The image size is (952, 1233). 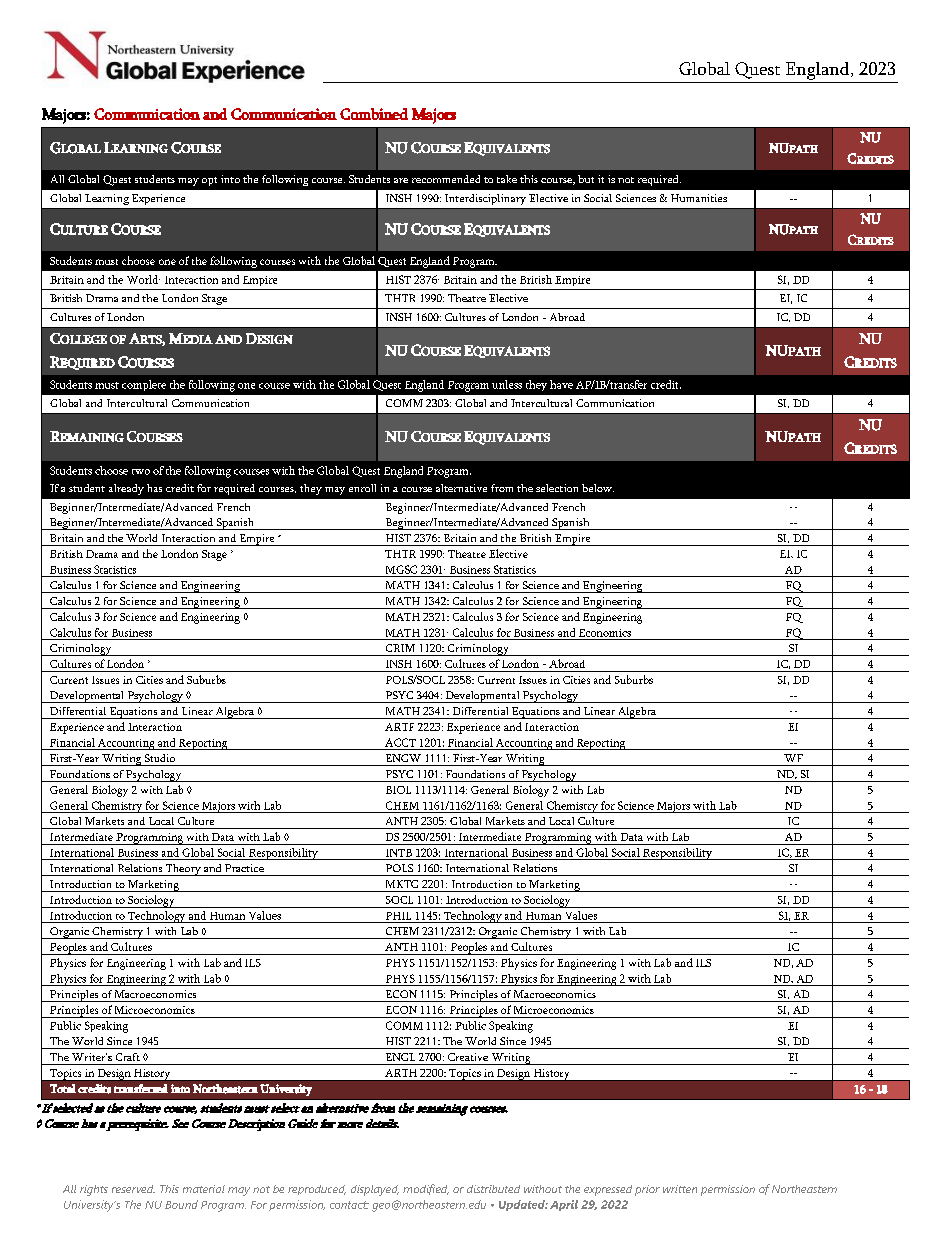 I want to click on Creative, so click(x=468, y=1057).
